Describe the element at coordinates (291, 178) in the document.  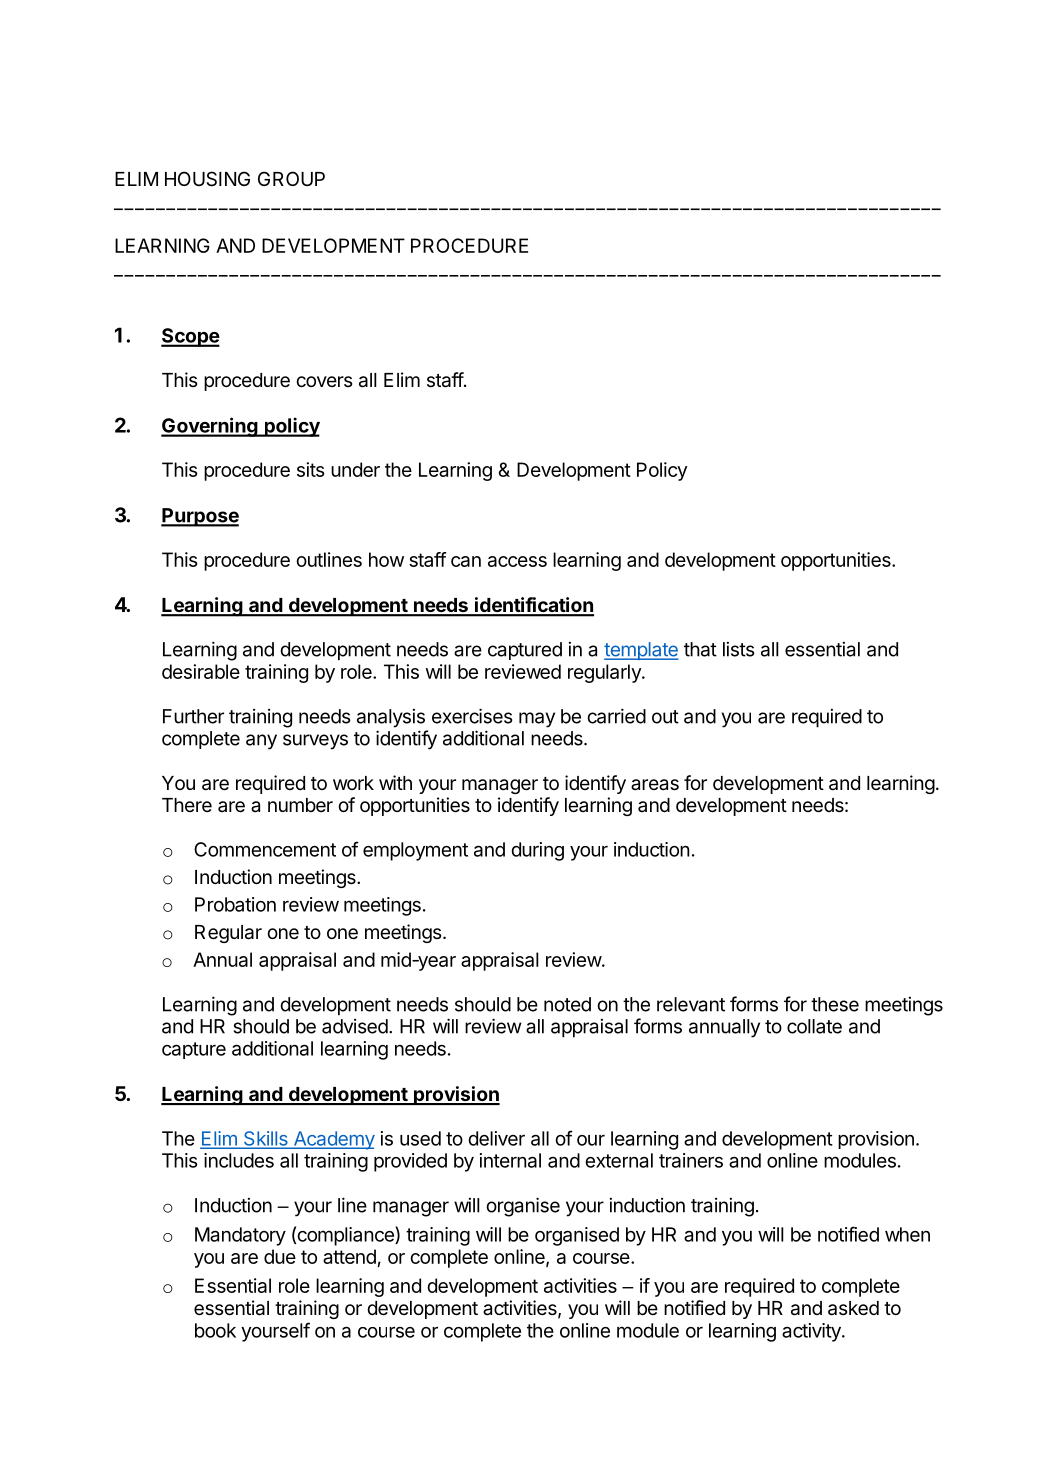
I see `GROUP` at that location.
